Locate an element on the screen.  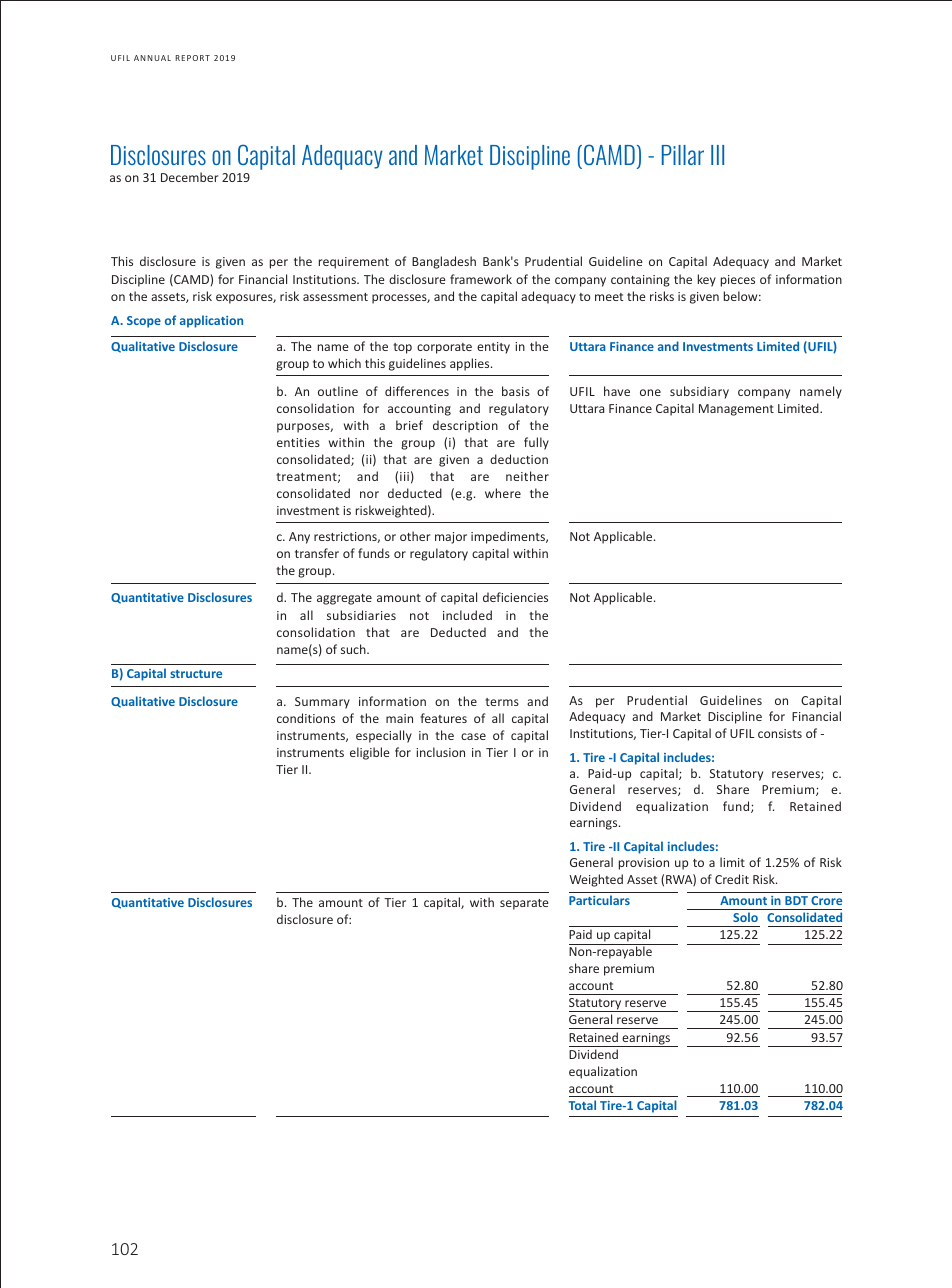
Particulars is located at coordinates (599, 900).
